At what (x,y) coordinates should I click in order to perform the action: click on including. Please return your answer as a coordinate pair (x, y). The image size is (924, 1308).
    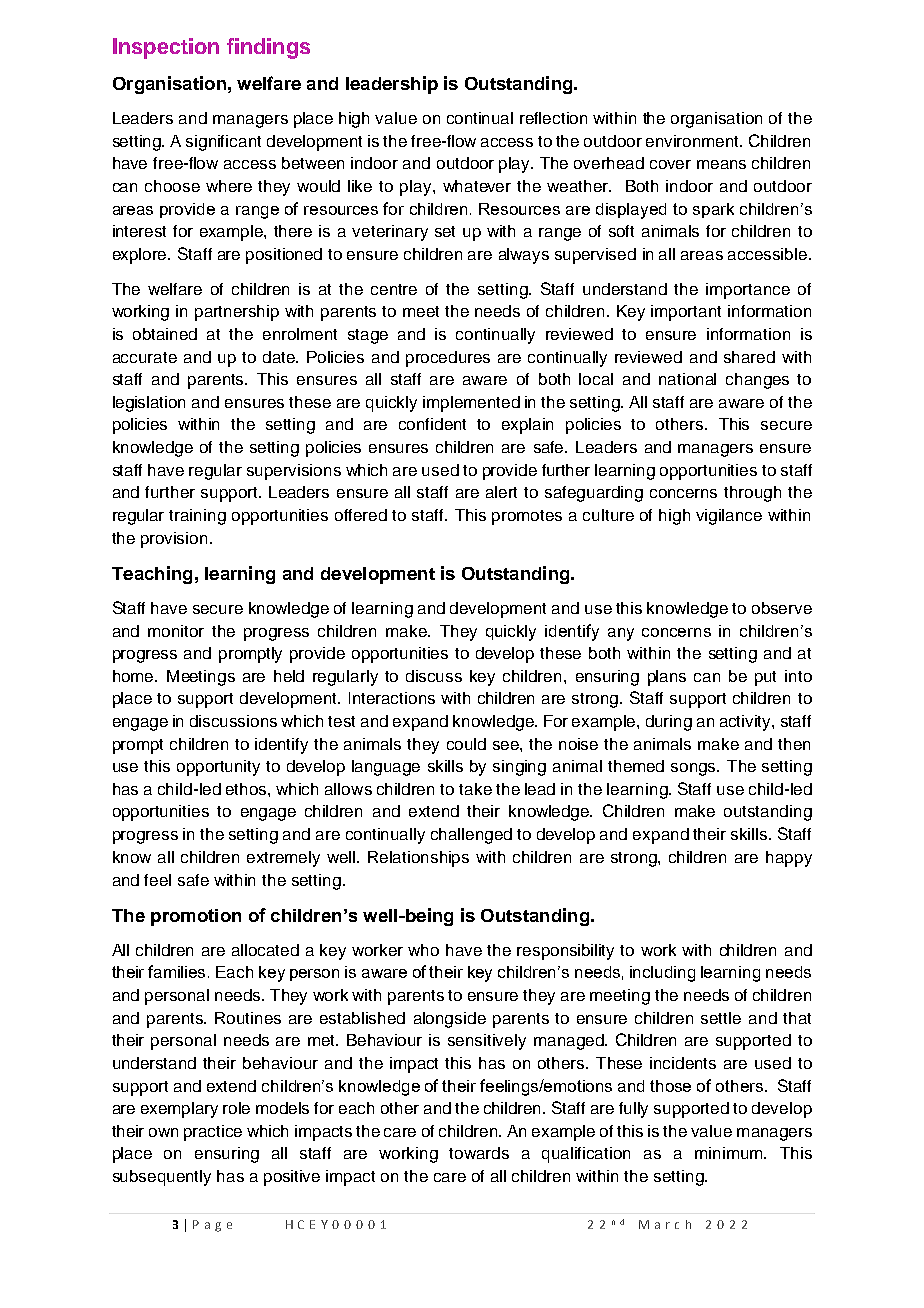
    Looking at the image, I should click on (662, 974).
